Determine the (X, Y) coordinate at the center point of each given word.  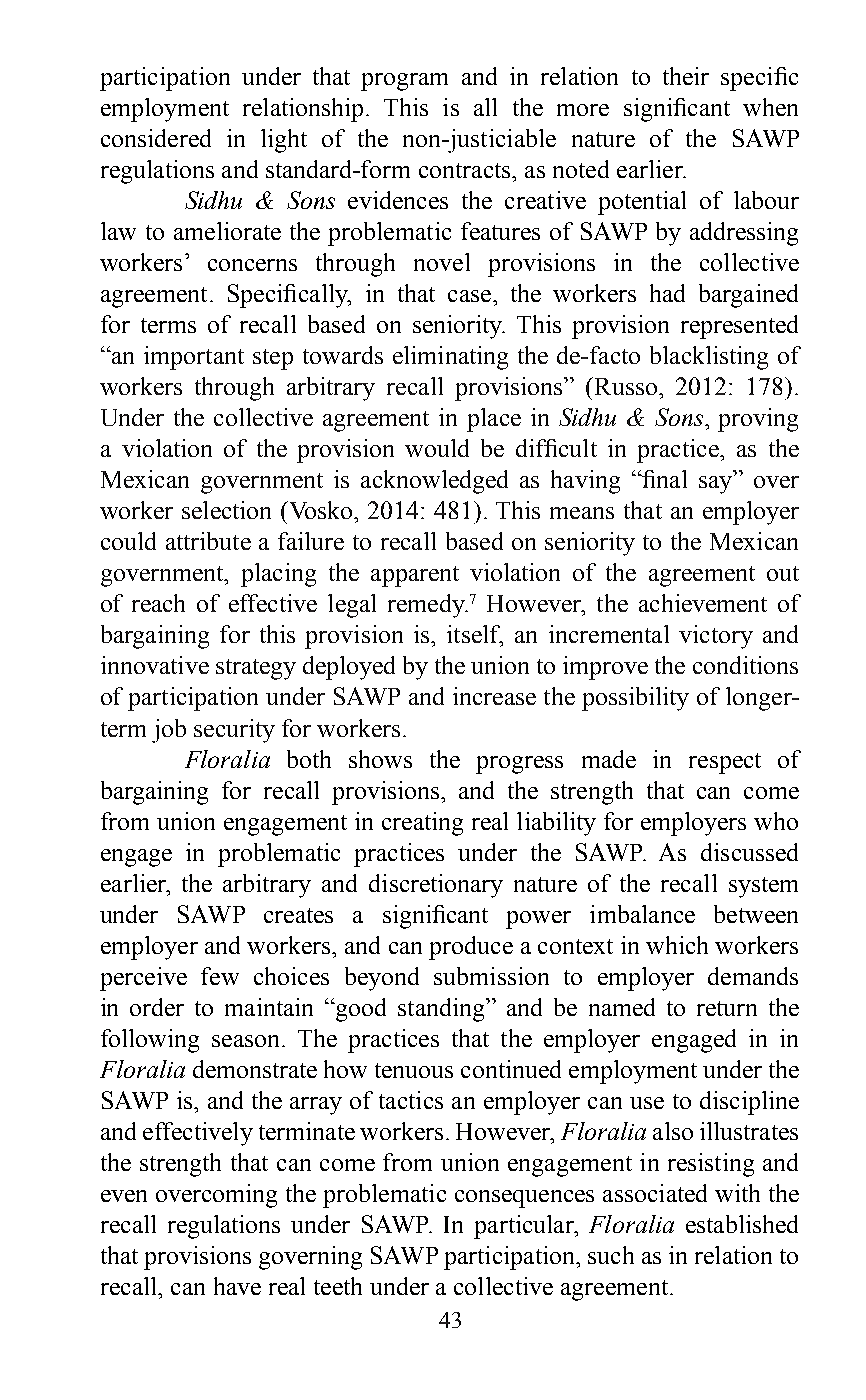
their (686, 76)
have (237, 1286)
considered (156, 138)
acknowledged (434, 482)
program (404, 82)
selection (226, 510)
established (742, 1224)
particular (525, 1227)
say (717, 484)
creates (298, 915)
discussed (749, 852)
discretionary (436, 886)
